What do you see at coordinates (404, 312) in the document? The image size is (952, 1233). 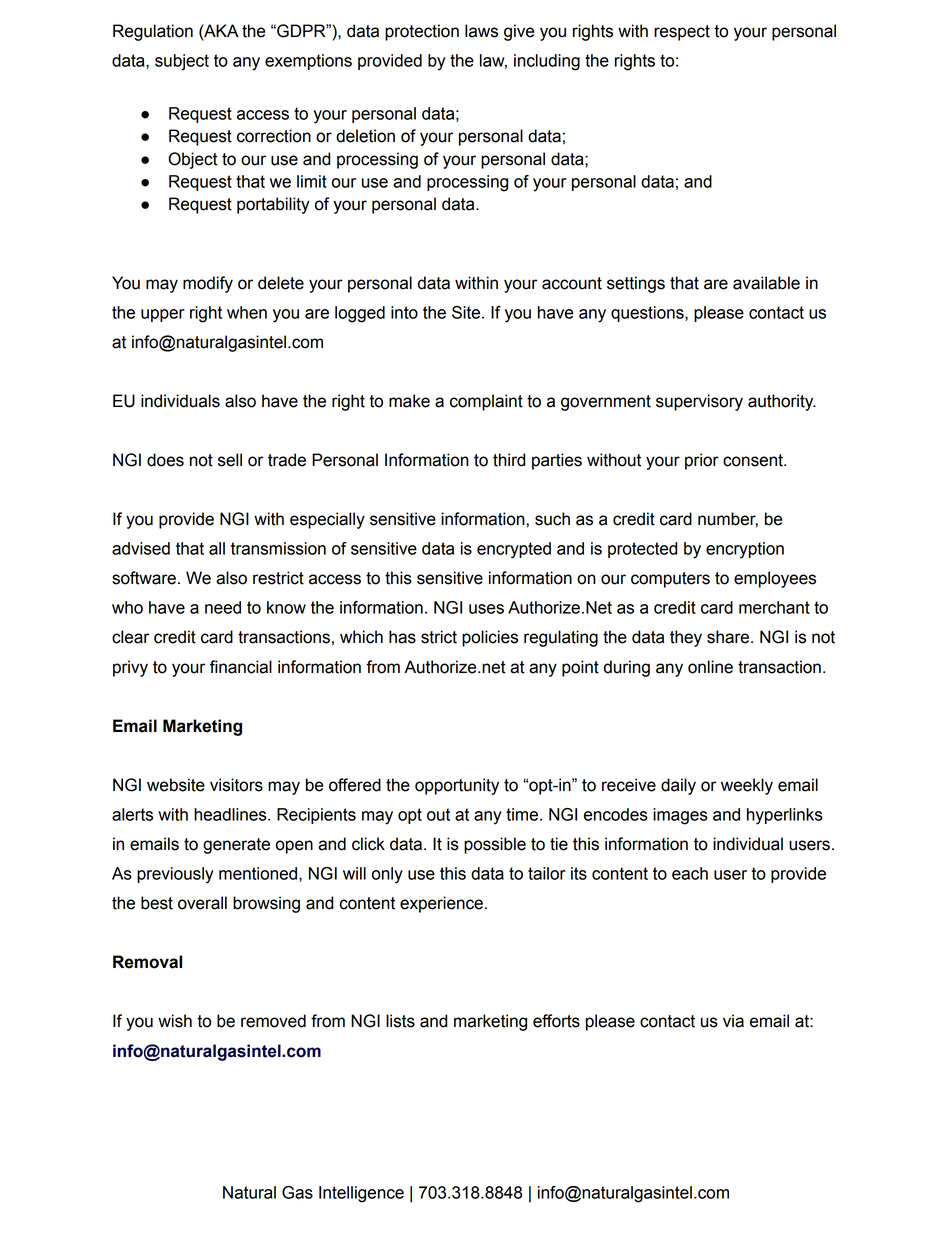 I see `into` at bounding box center [404, 312].
